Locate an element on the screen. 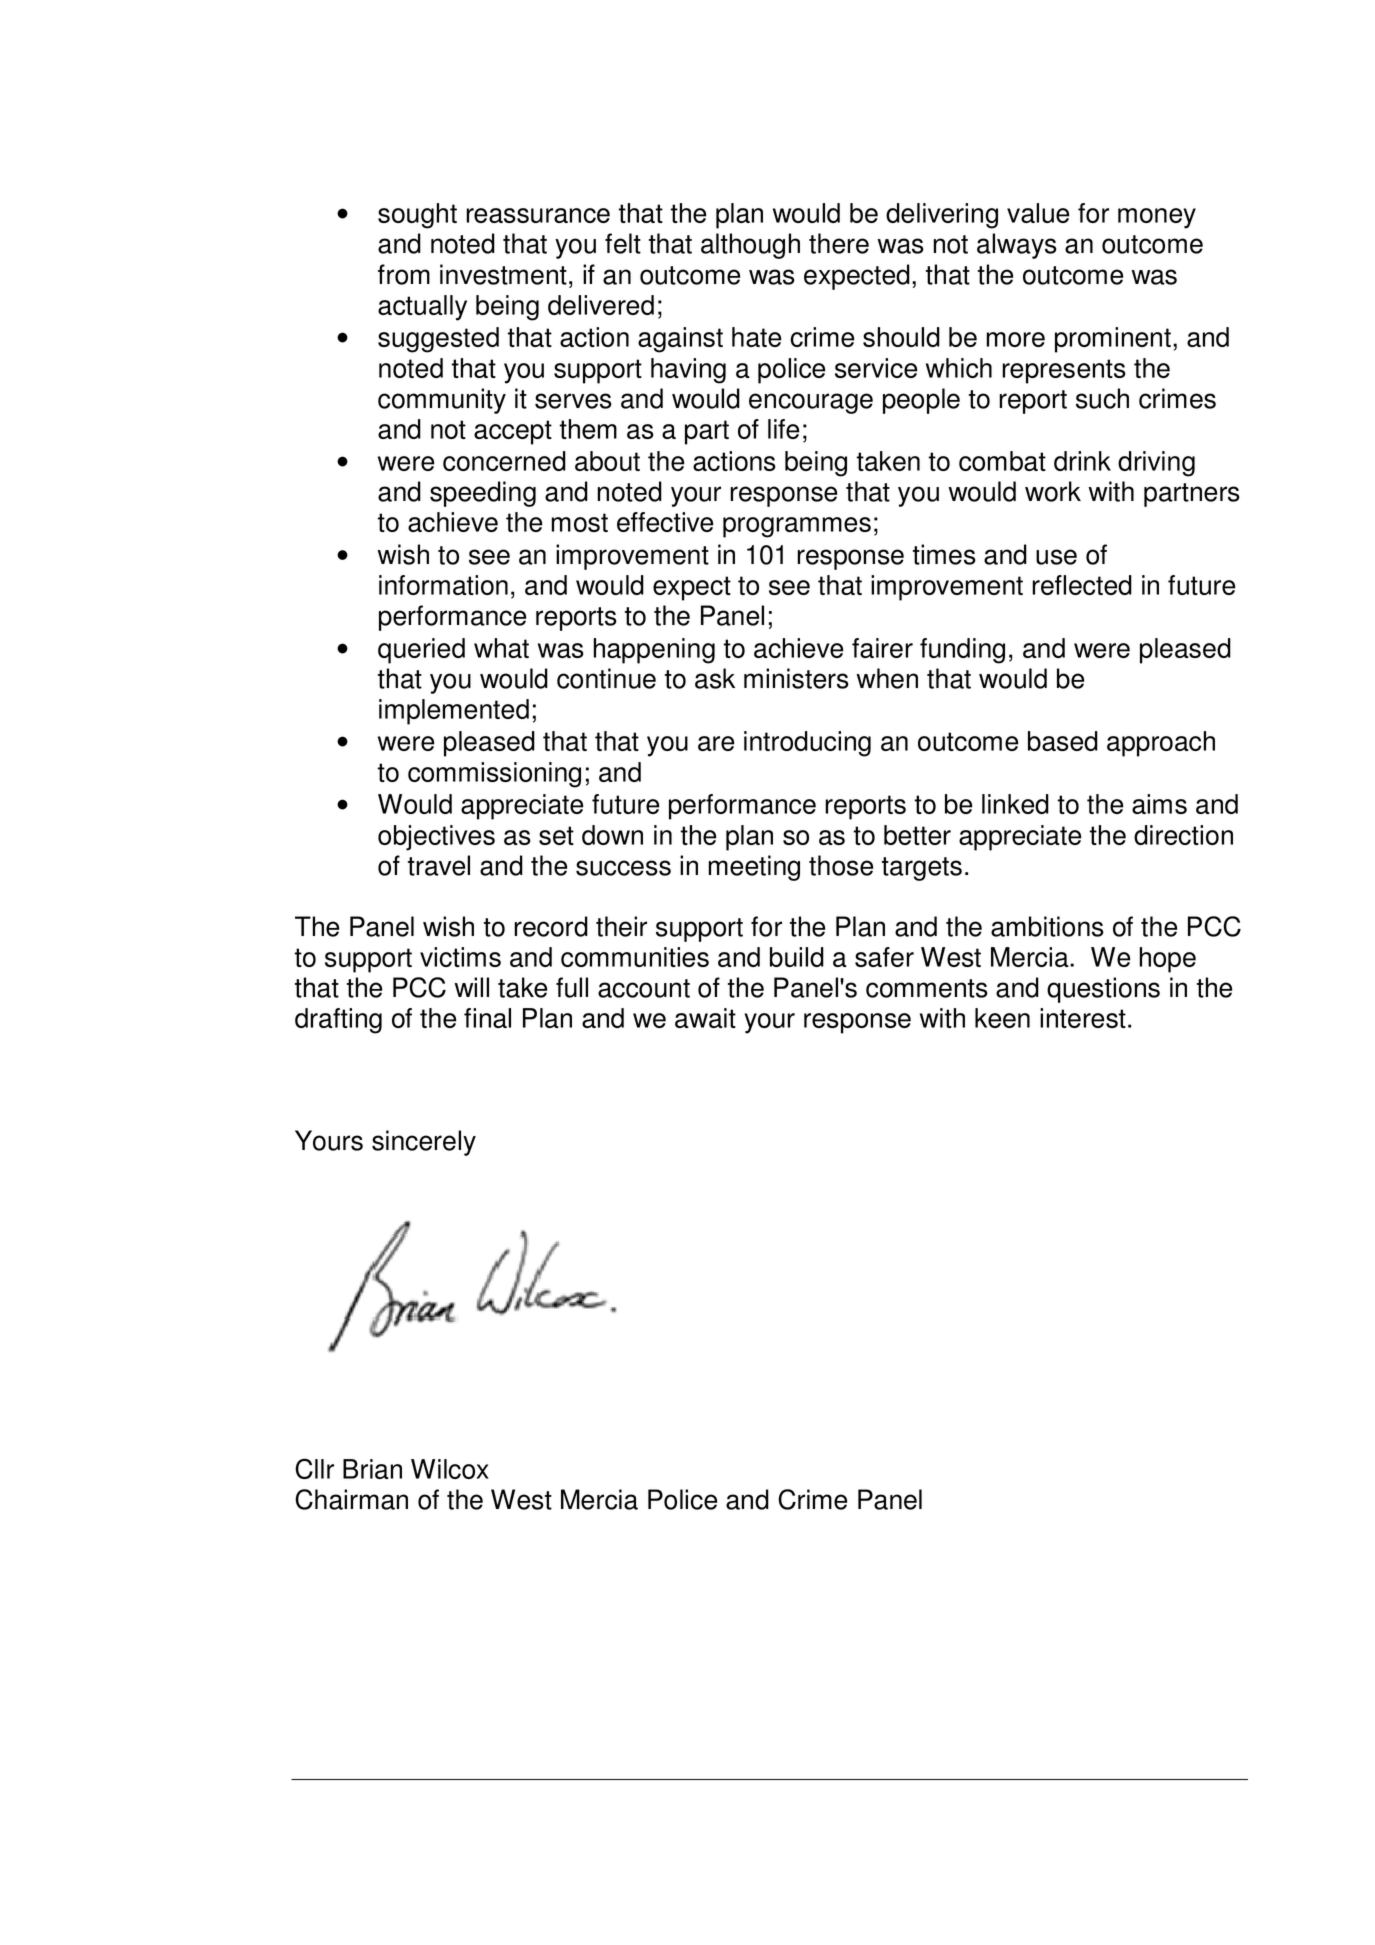 This screenshot has height=1945, width=1375. Wilcox is located at coordinates (450, 1469).
